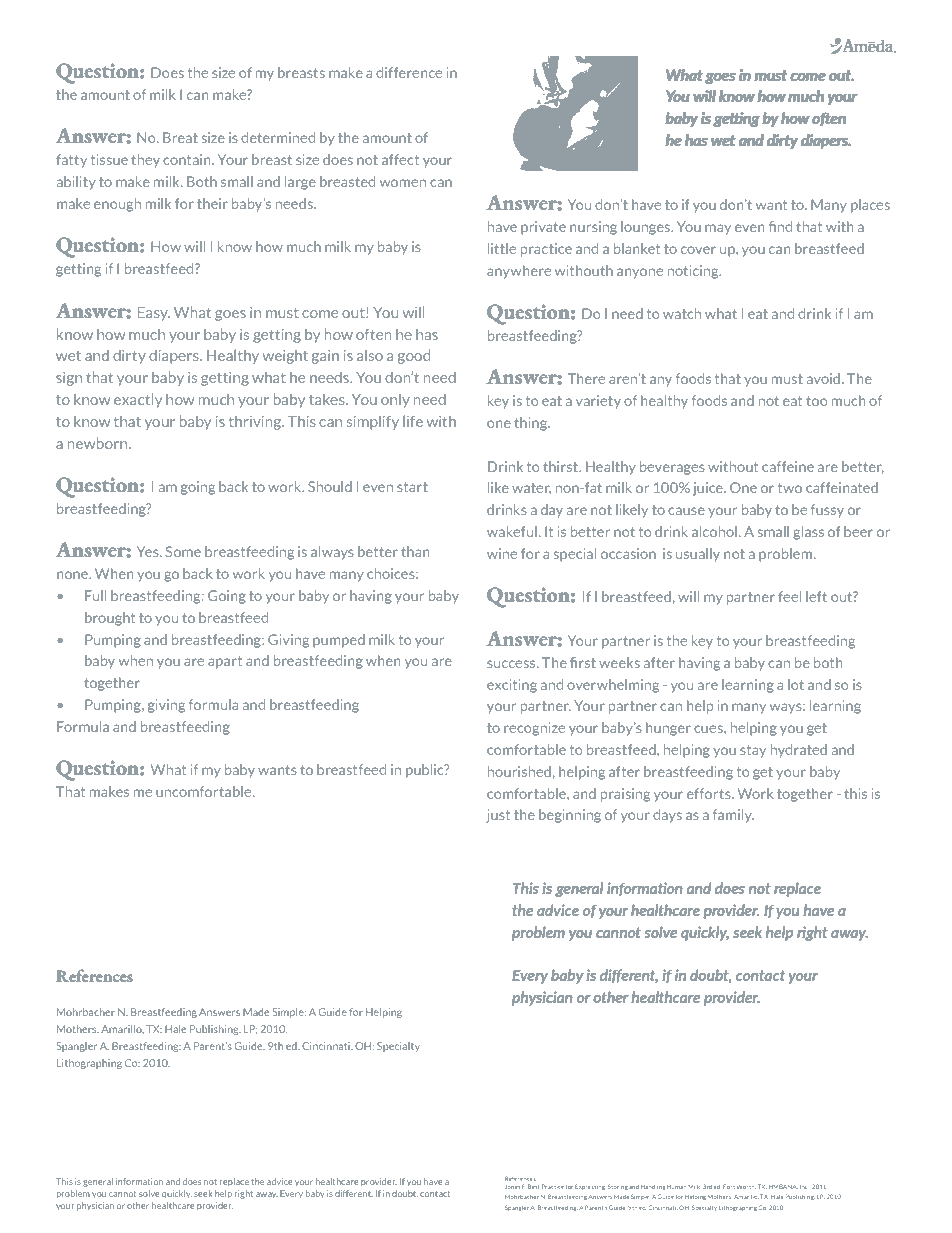 The image size is (952, 1233). I want to click on Worth, so click(746, 1187).
